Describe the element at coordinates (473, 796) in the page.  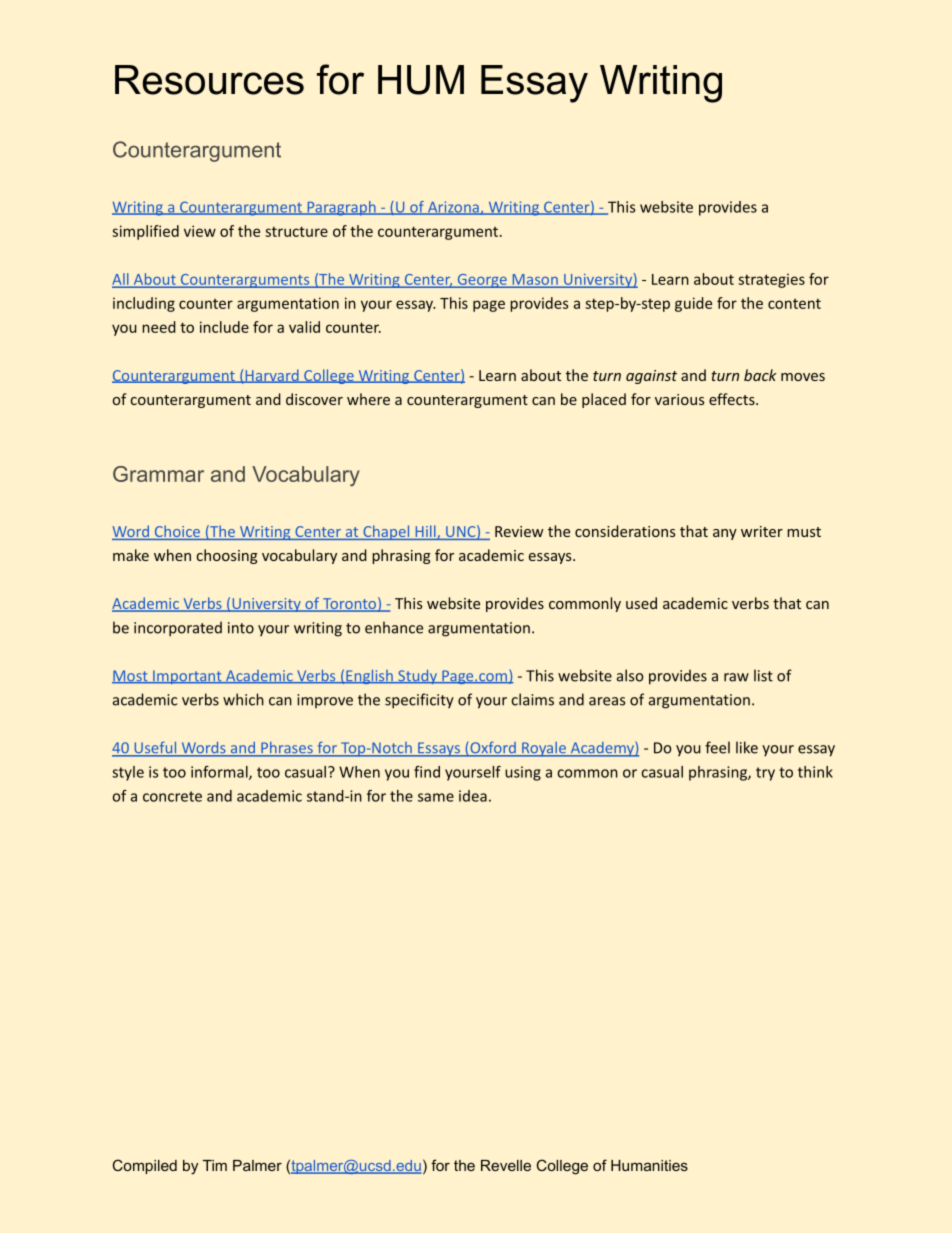
I see `idea` at that location.
